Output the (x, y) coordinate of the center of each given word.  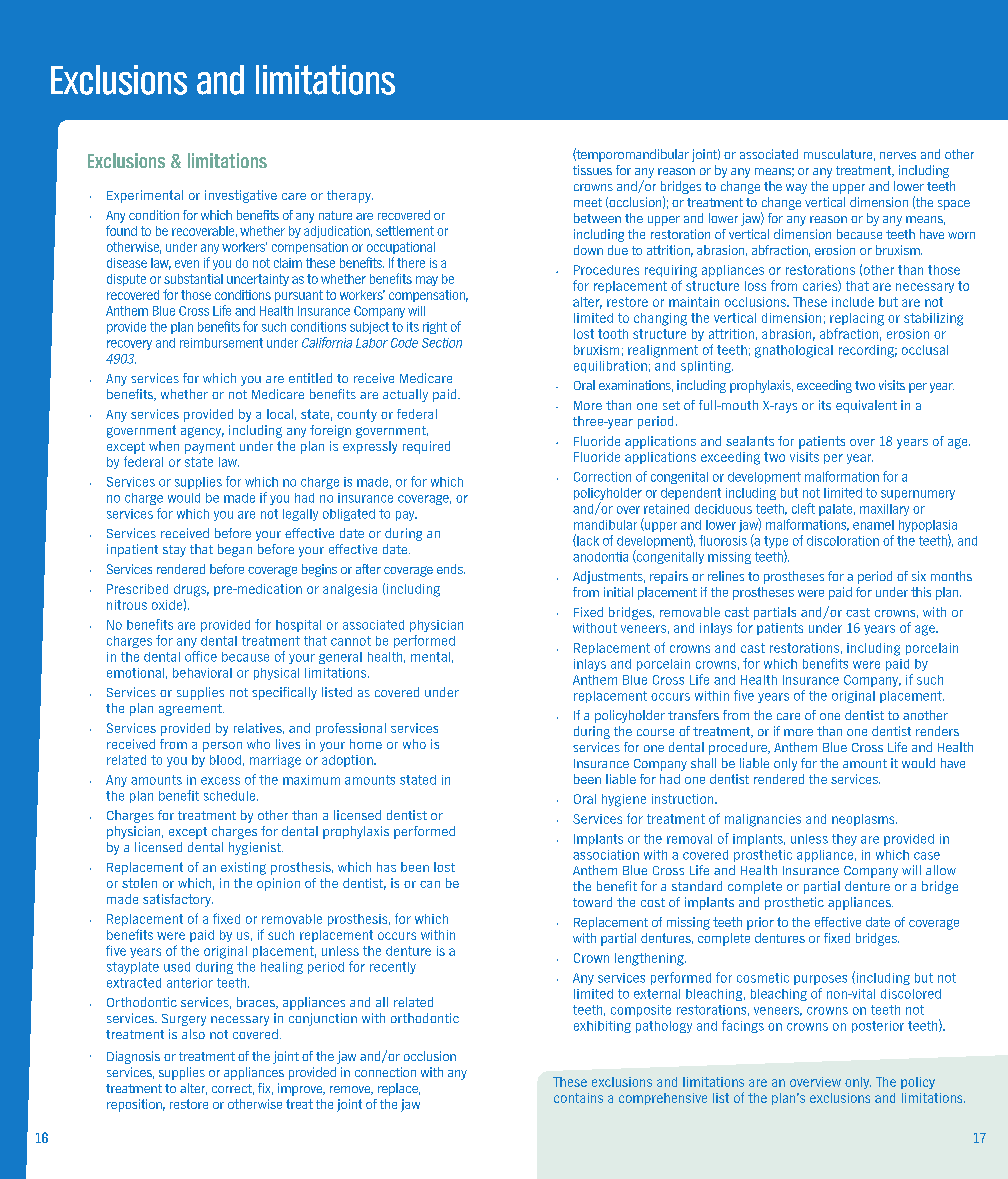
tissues (592, 170)
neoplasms (864, 820)
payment (210, 448)
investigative (241, 196)
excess (220, 781)
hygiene (624, 800)
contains (578, 1098)
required (426, 447)
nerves (898, 155)
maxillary (884, 510)
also (193, 1034)
